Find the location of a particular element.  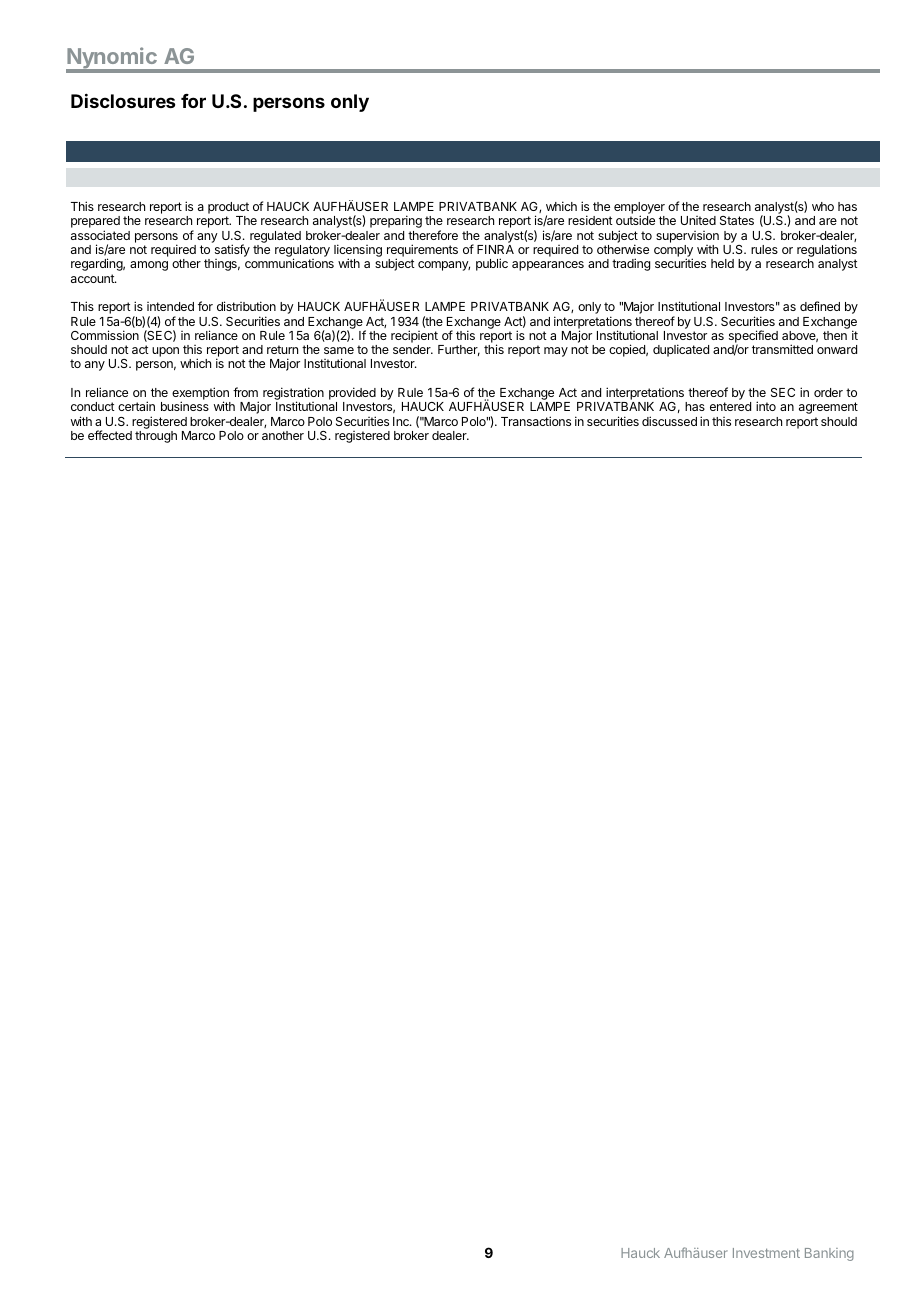

Disclosures is located at coordinates (123, 101).
